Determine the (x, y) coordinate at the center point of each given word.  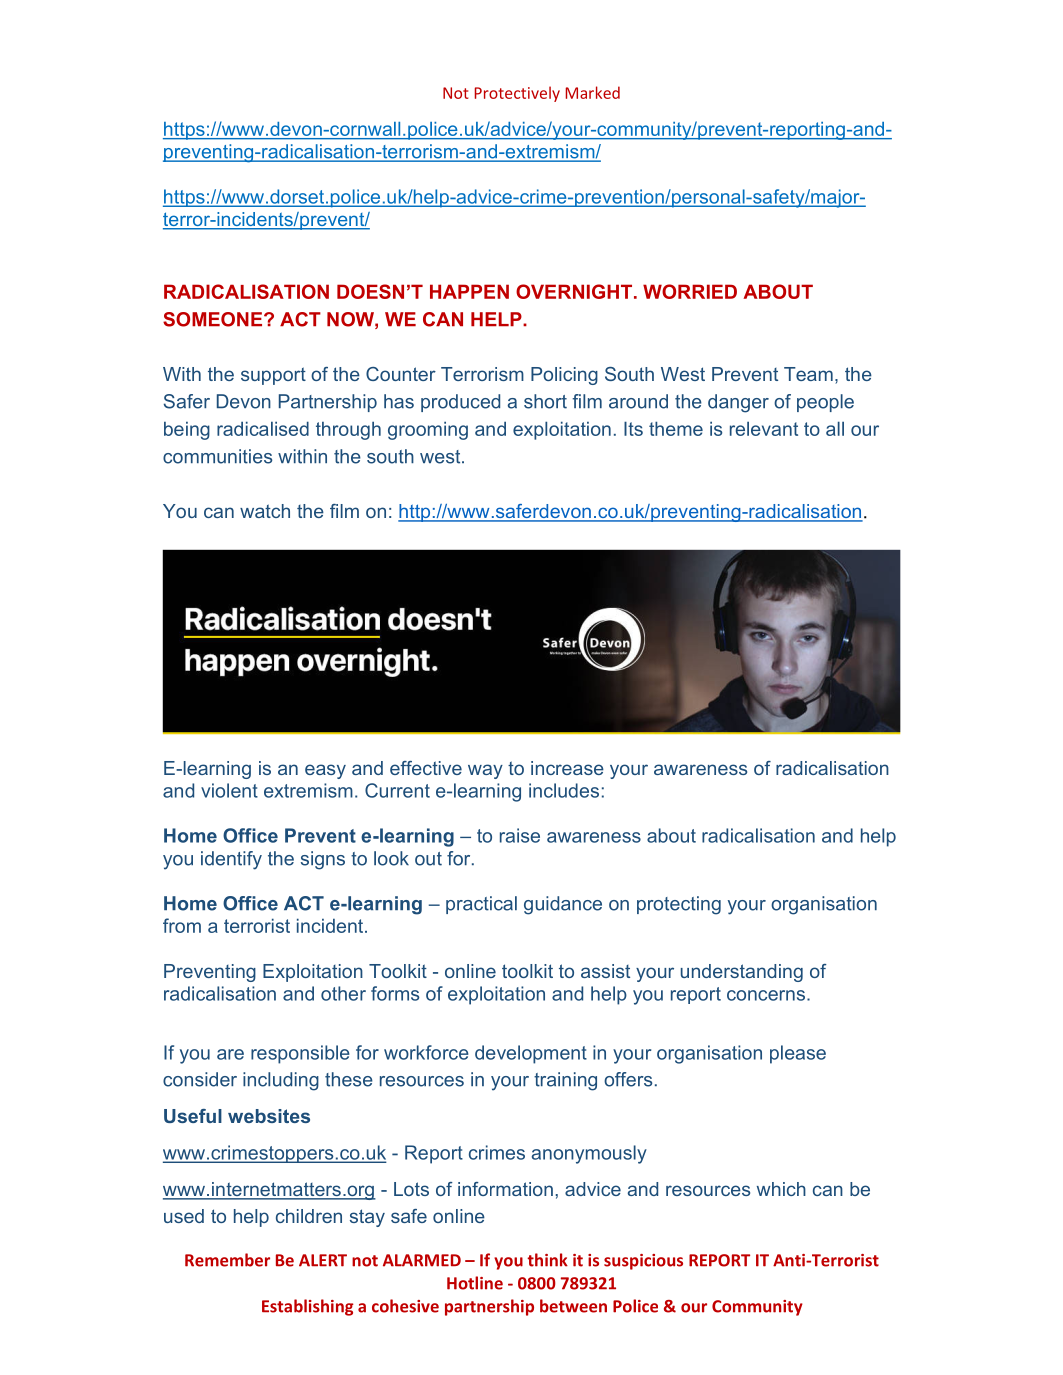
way (485, 771)
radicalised (263, 428)
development (531, 1054)
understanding (742, 973)
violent (229, 790)
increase (567, 768)
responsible (300, 1054)
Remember (227, 1260)
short (545, 401)
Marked (593, 92)
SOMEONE (214, 319)
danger (738, 403)
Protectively (517, 94)
